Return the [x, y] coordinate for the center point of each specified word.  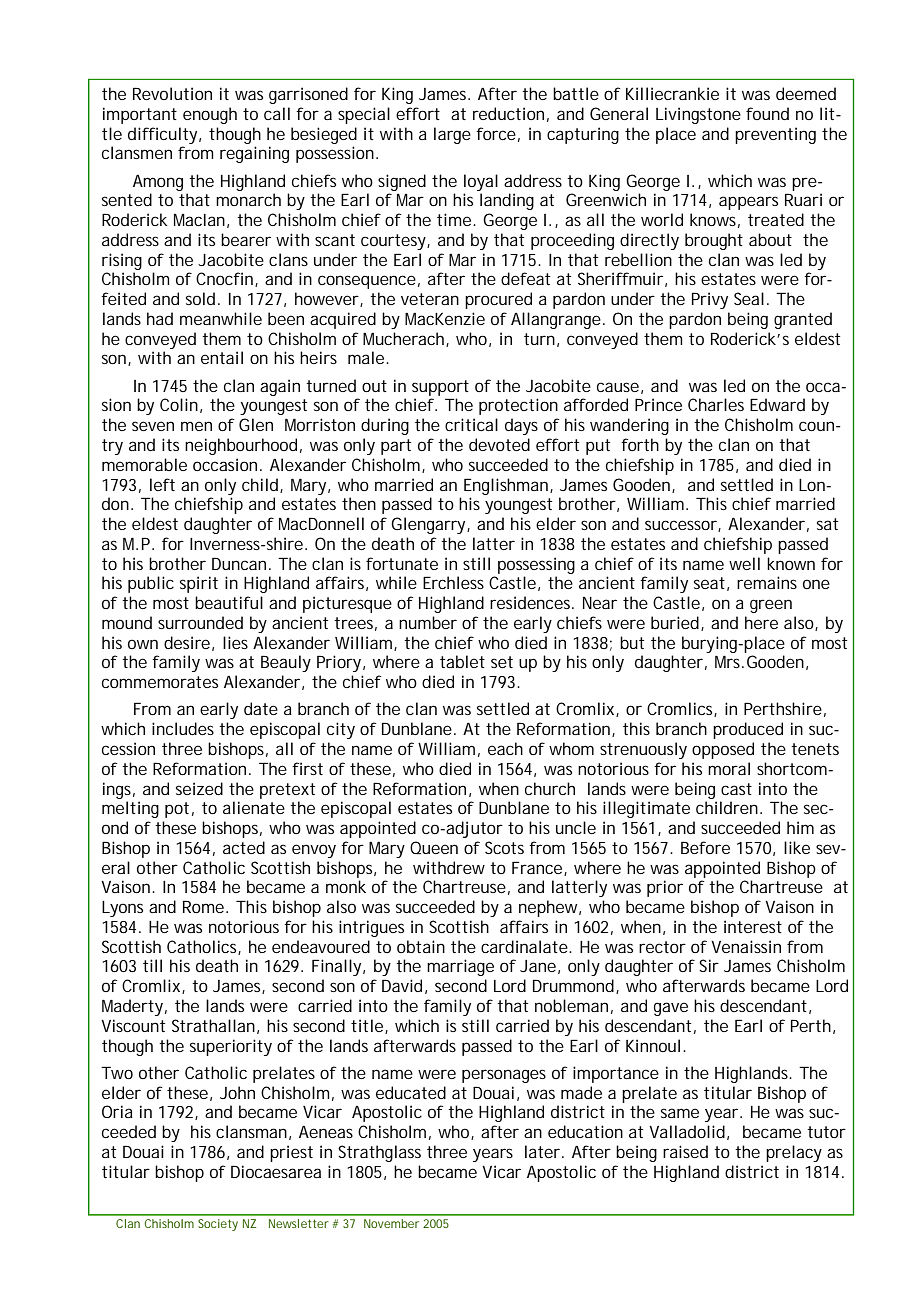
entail [222, 357]
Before [705, 847]
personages [504, 1076]
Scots [504, 847]
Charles [716, 404]
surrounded [200, 622]
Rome [205, 906]
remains [767, 582]
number [428, 622]
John [237, 1092]
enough [210, 115]
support [440, 388]
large [452, 135]
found [767, 113]
